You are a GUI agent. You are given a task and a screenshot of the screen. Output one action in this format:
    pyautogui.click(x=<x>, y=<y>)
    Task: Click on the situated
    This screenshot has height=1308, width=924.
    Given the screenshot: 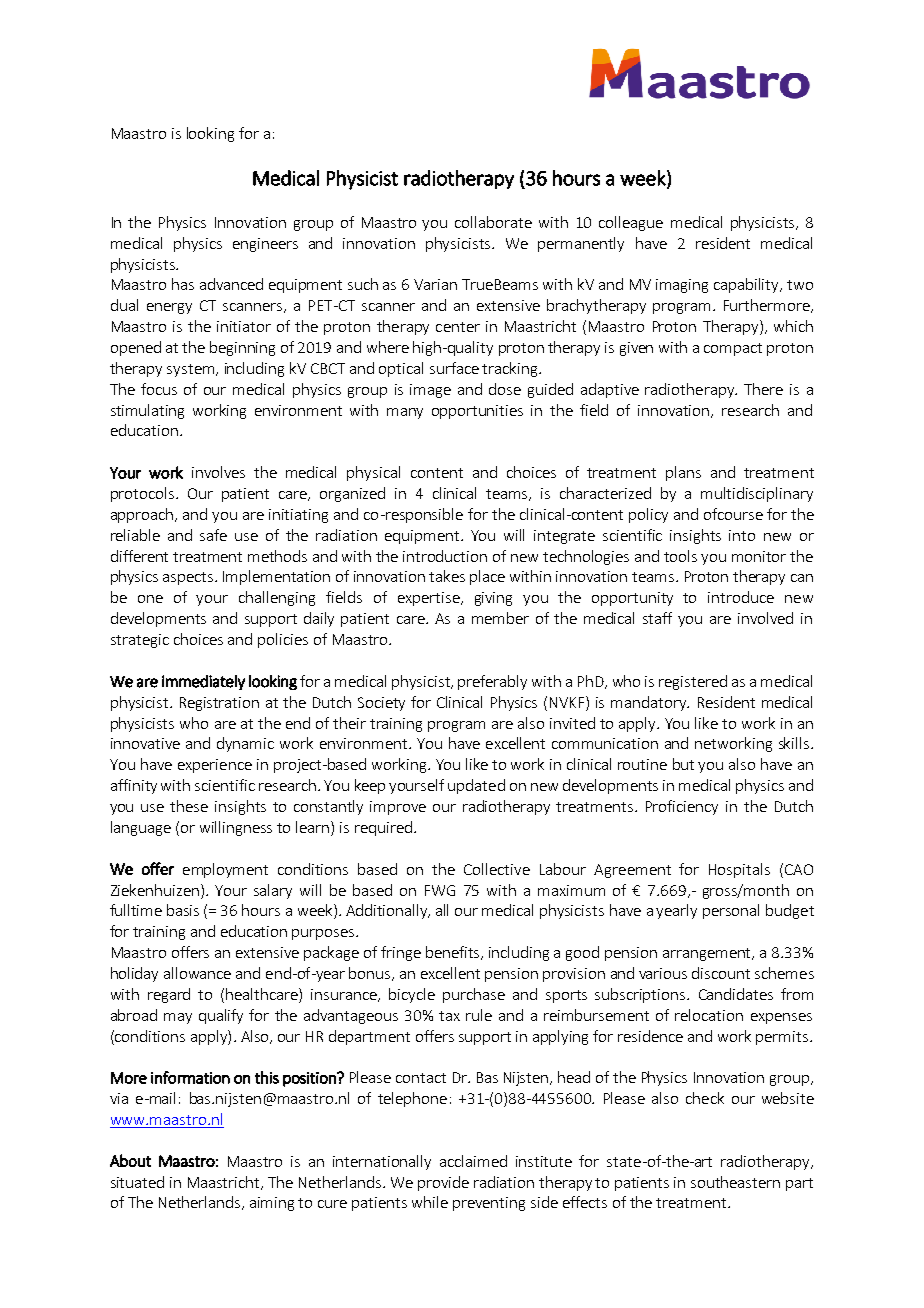 What is the action you would take?
    pyautogui.click(x=137, y=1182)
